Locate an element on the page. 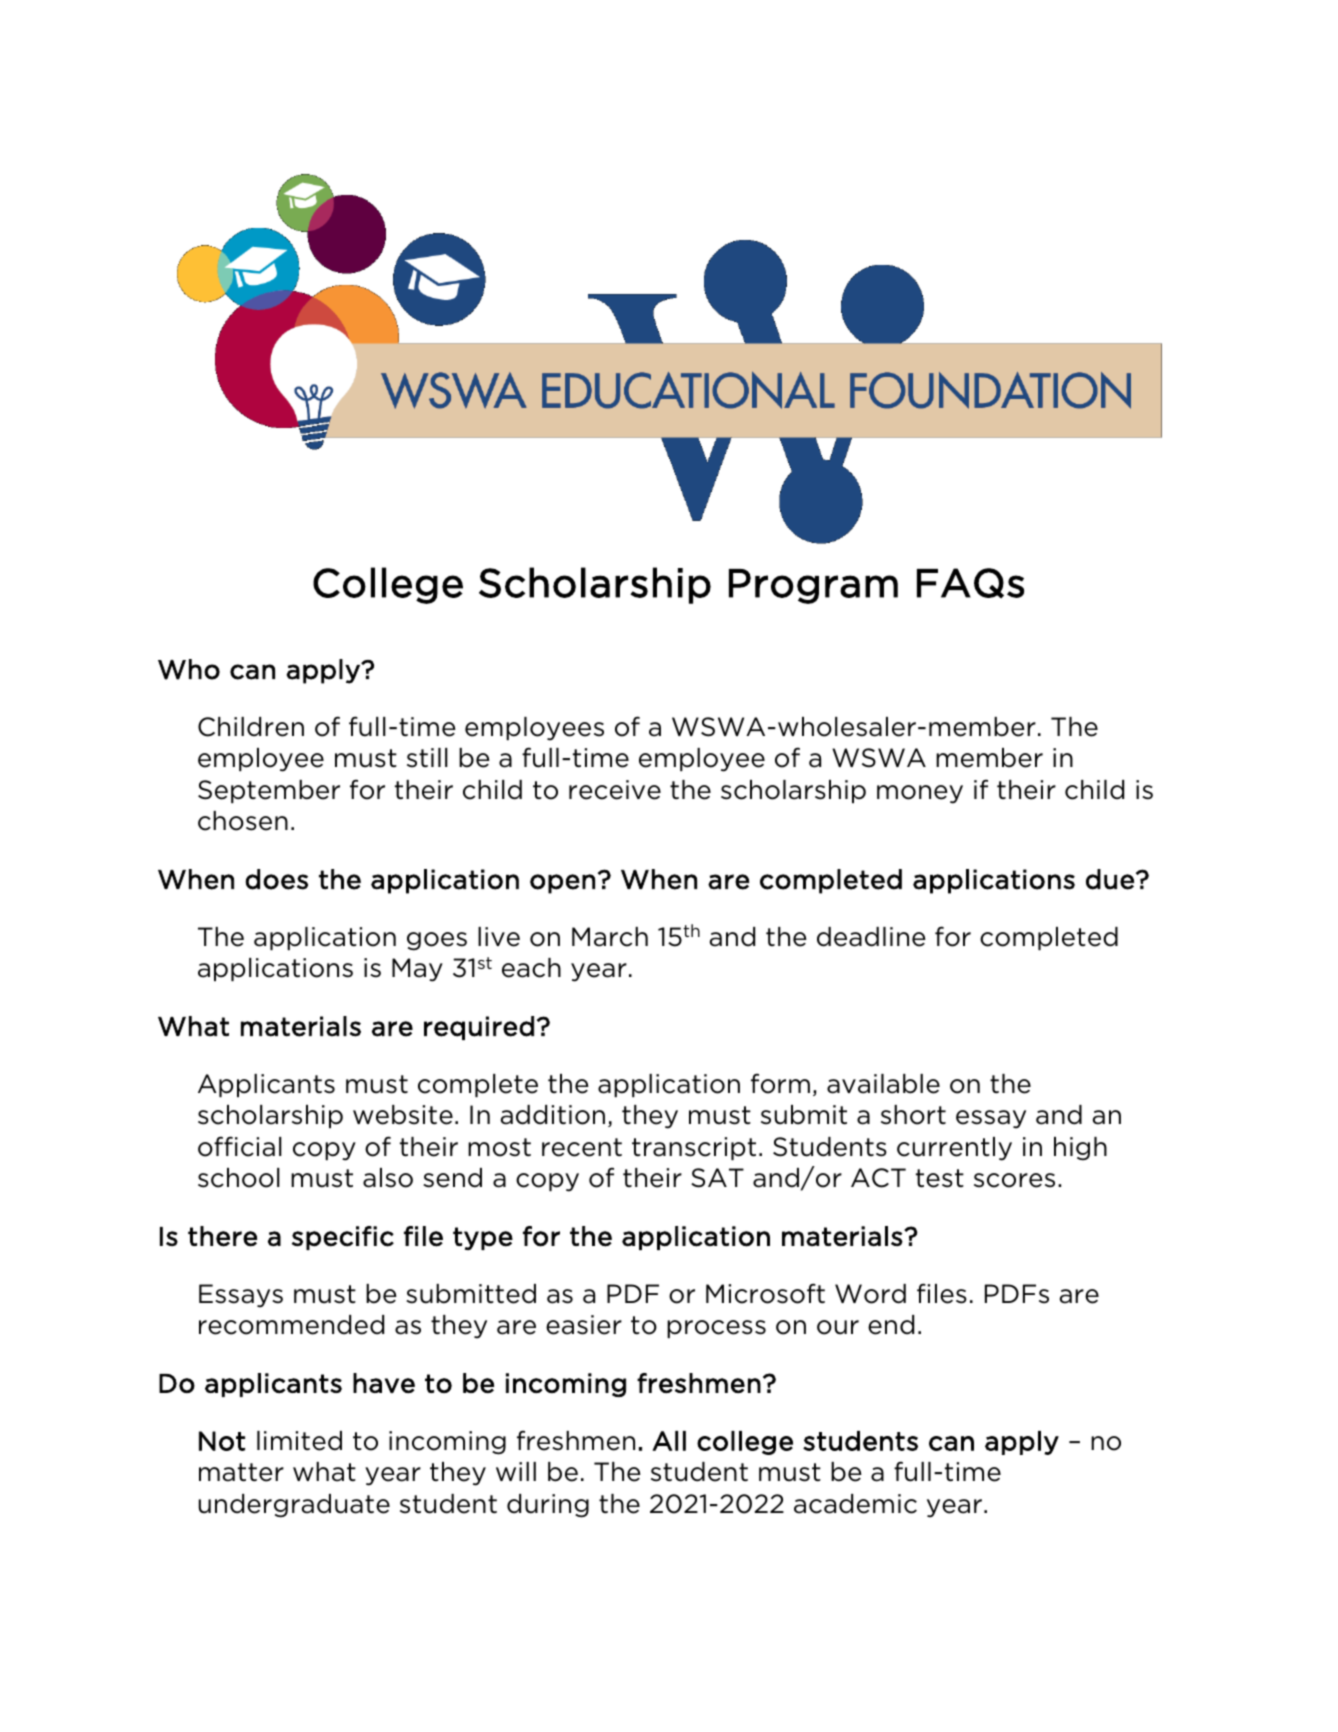 This image has height=1732, width=1338. form is located at coordinates (780, 1083).
